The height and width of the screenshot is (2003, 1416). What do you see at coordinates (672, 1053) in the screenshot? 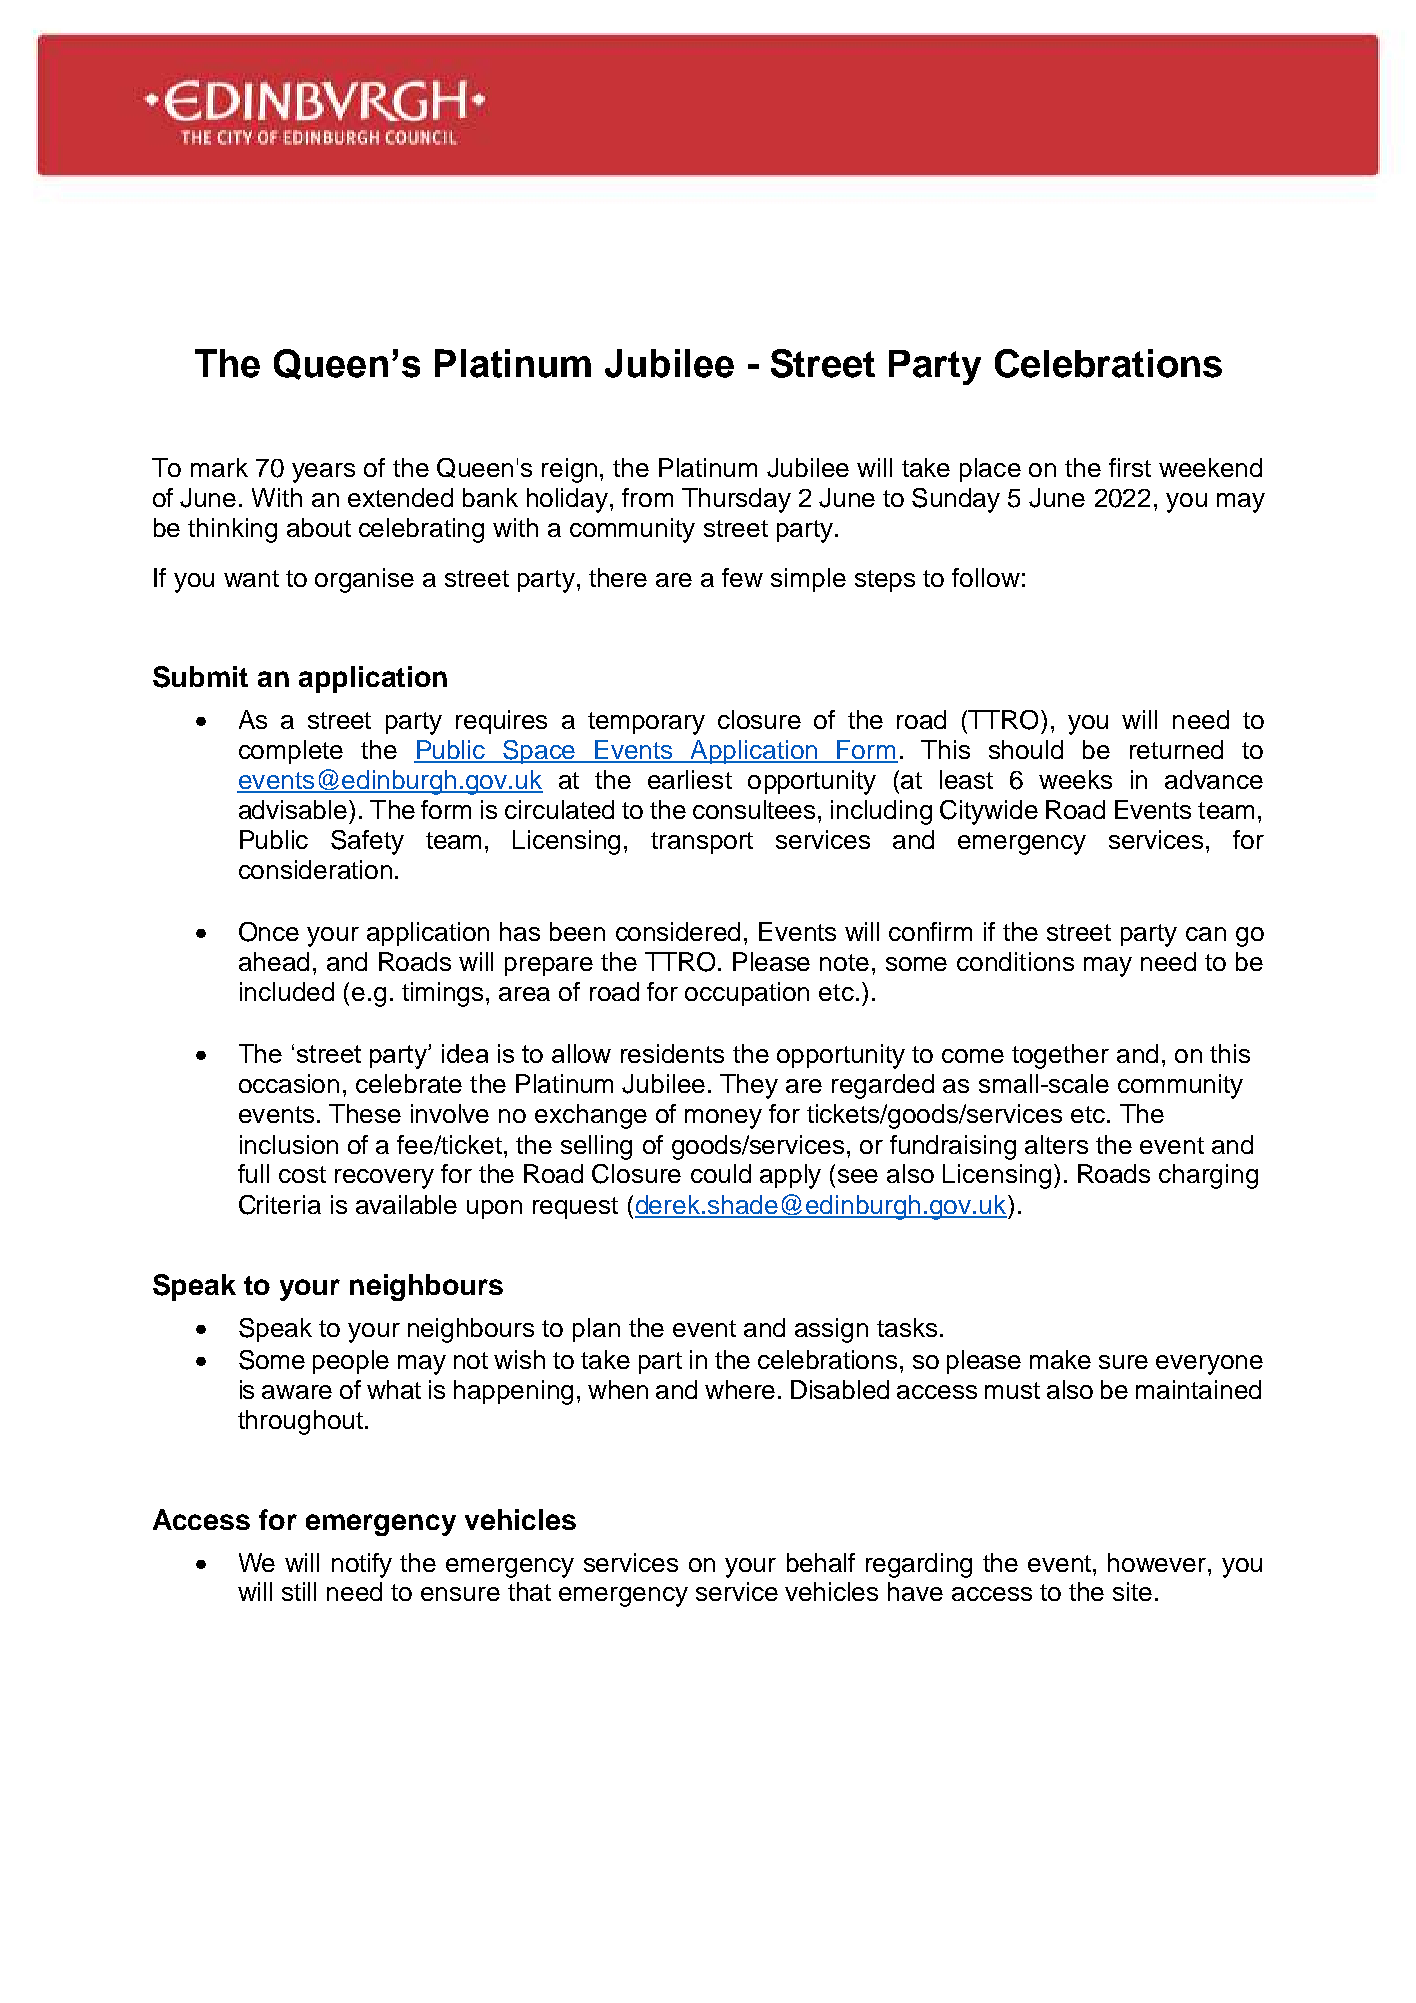
I see `residents` at bounding box center [672, 1053].
